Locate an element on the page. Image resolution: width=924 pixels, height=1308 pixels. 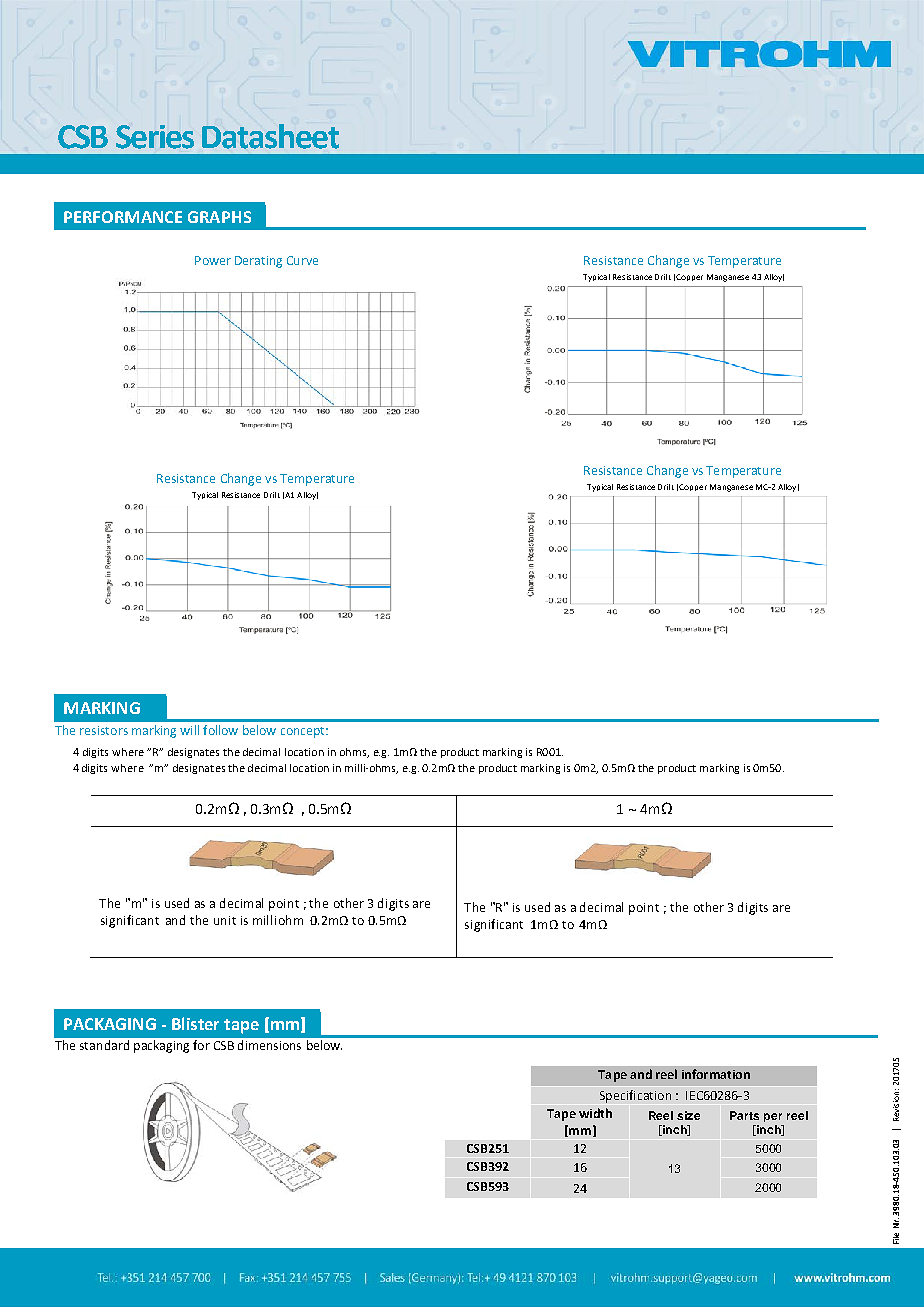
resistors is located at coordinates (104, 730).
